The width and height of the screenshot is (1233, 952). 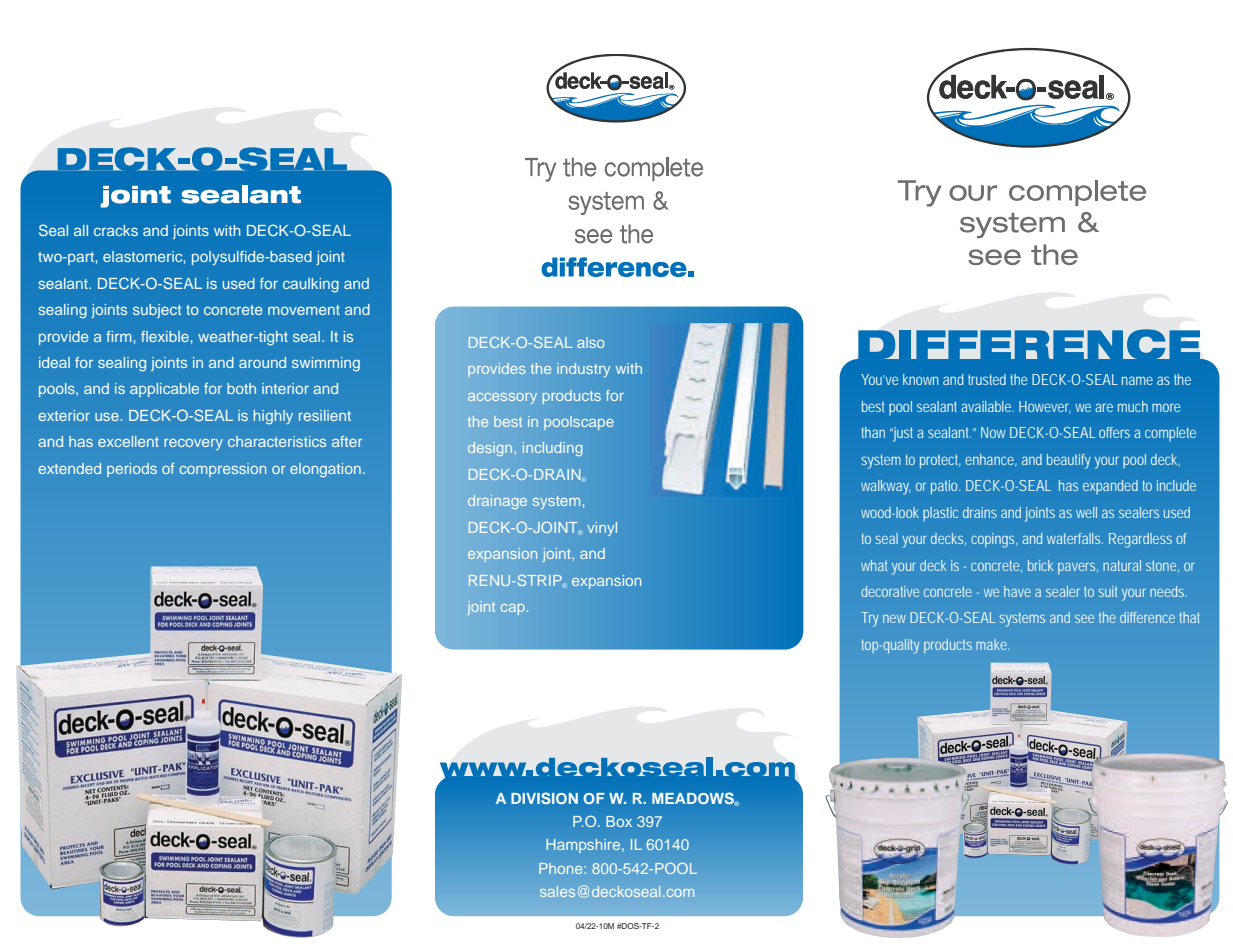 I want to click on trusted, so click(x=987, y=379).
